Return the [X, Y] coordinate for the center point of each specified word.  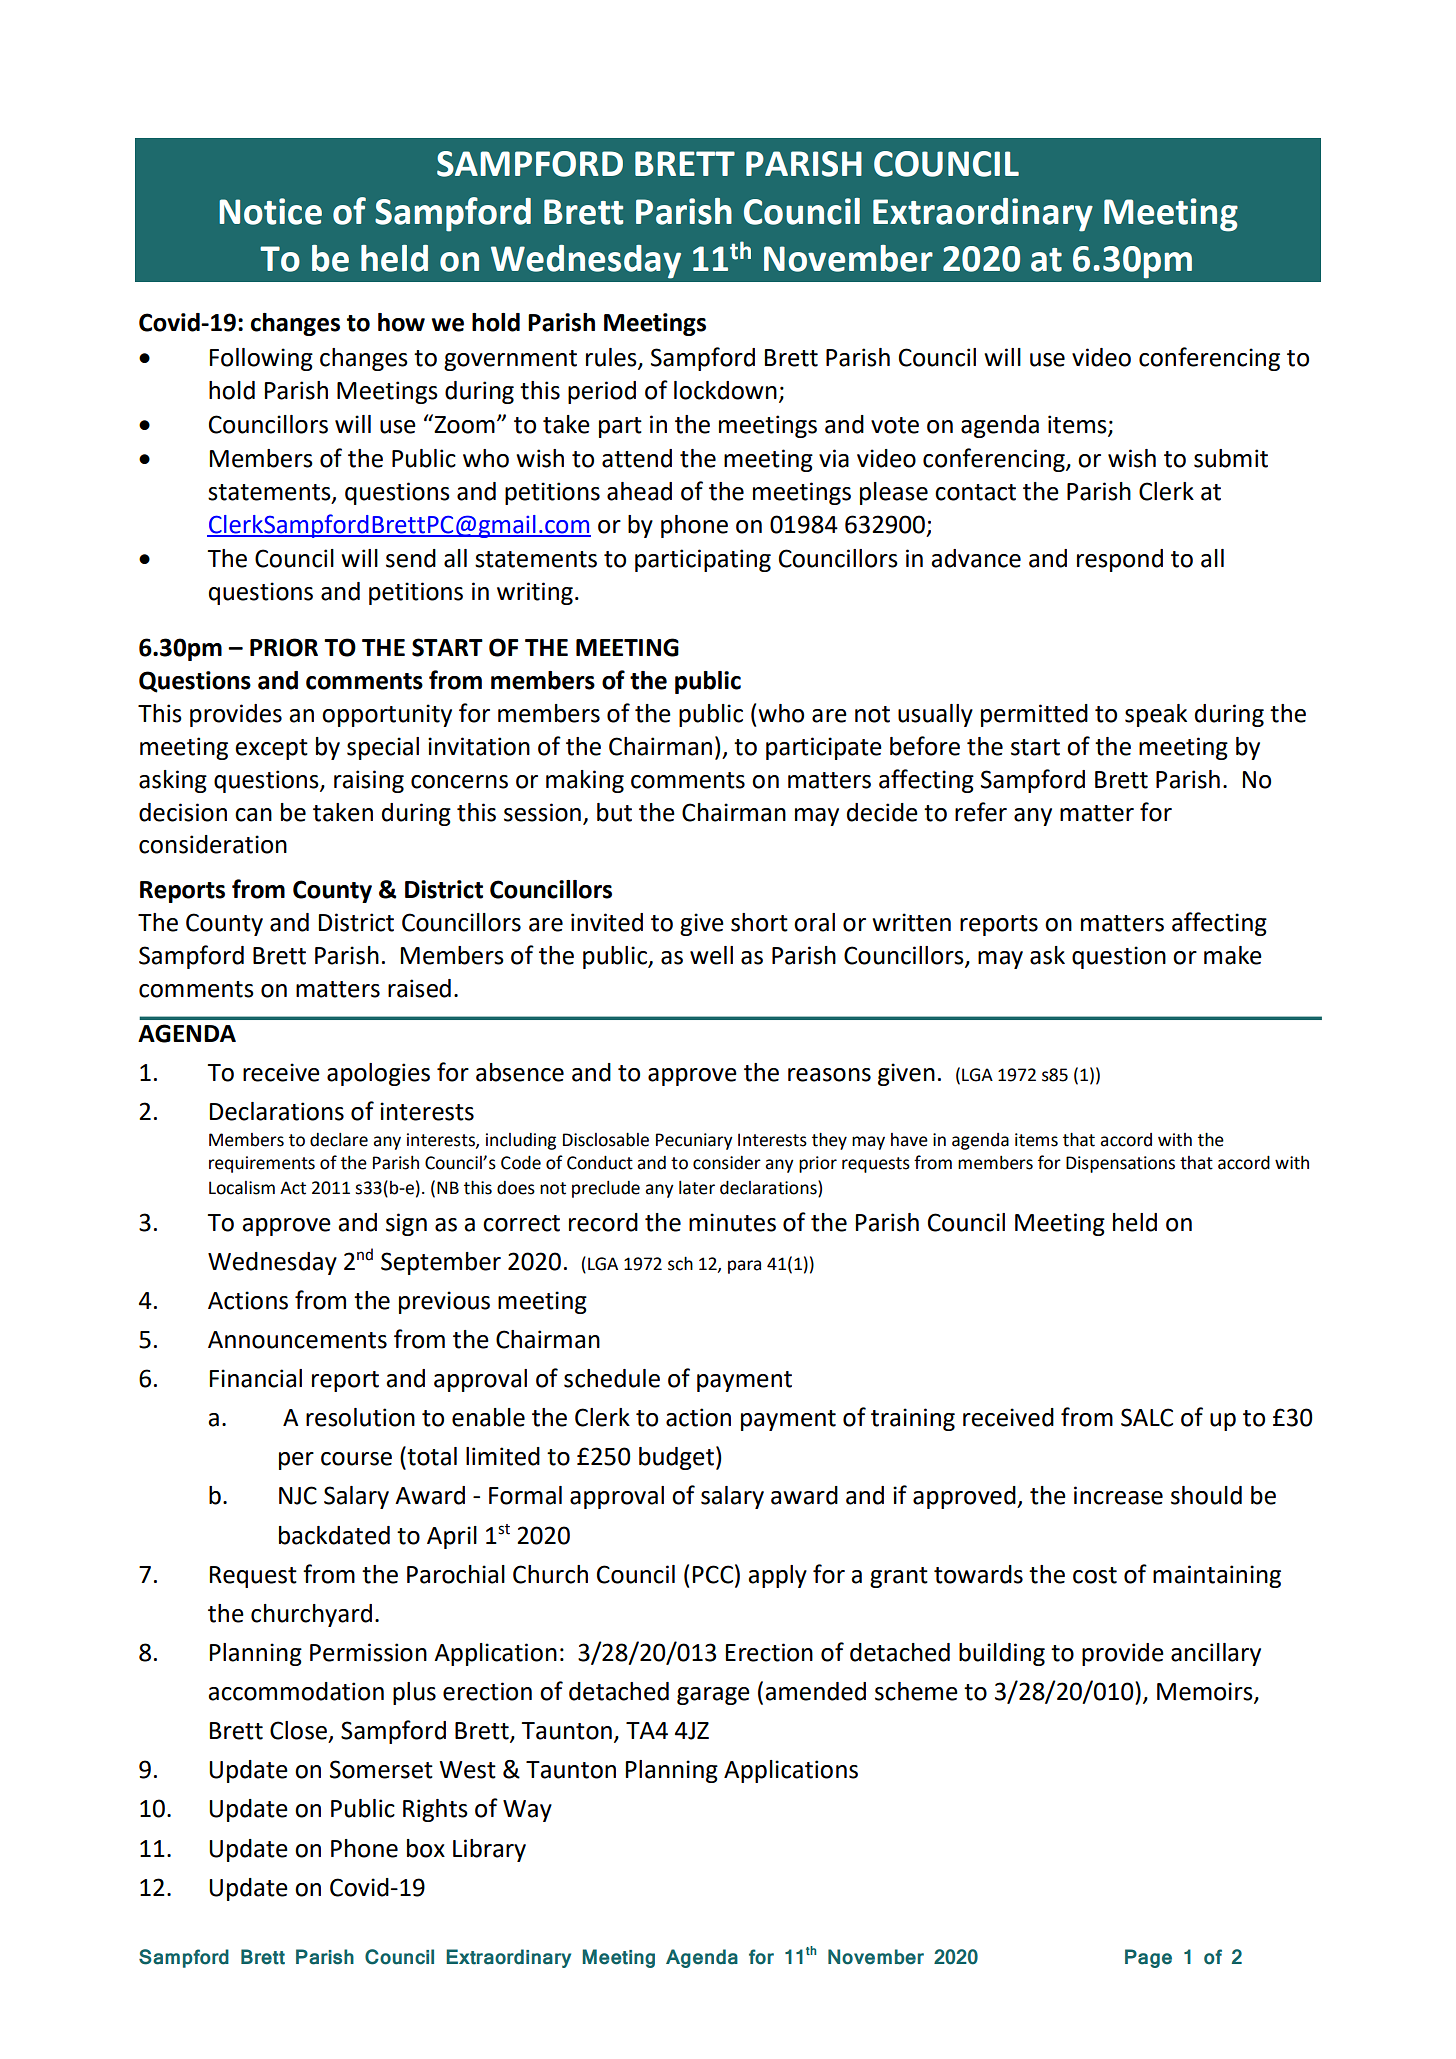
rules [612, 358]
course [356, 1459]
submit [1231, 458]
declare [339, 1140]
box [426, 1848]
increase [1118, 1495]
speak [1156, 715]
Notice [270, 211]
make [1233, 955]
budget [676, 1458]
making [585, 781]
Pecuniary [694, 1141]
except [271, 749]
